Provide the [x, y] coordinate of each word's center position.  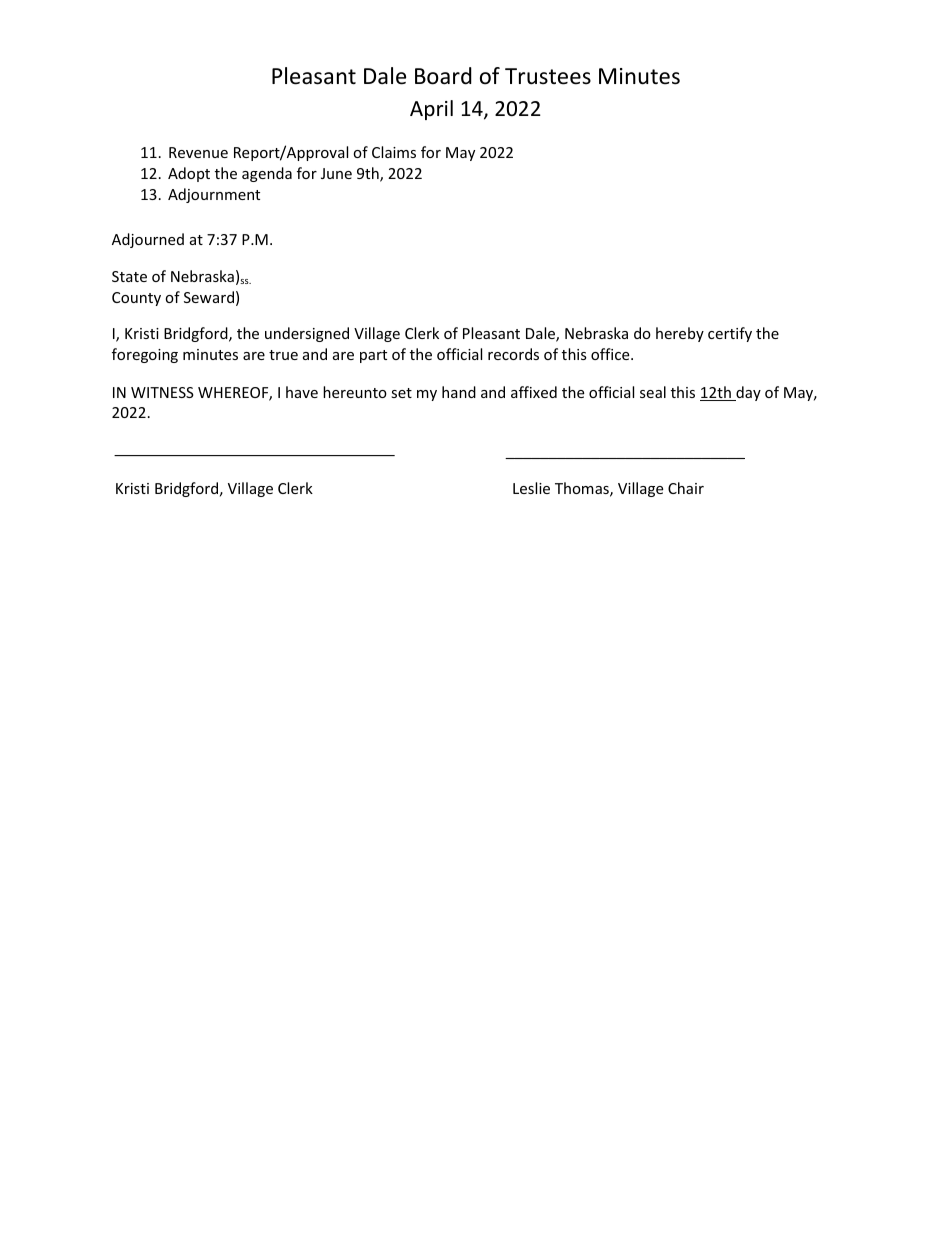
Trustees [548, 76]
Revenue [198, 152]
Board [443, 76]
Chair [686, 488]
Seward [209, 297]
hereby [680, 334]
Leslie [531, 488]
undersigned [307, 334]
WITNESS [162, 392]
